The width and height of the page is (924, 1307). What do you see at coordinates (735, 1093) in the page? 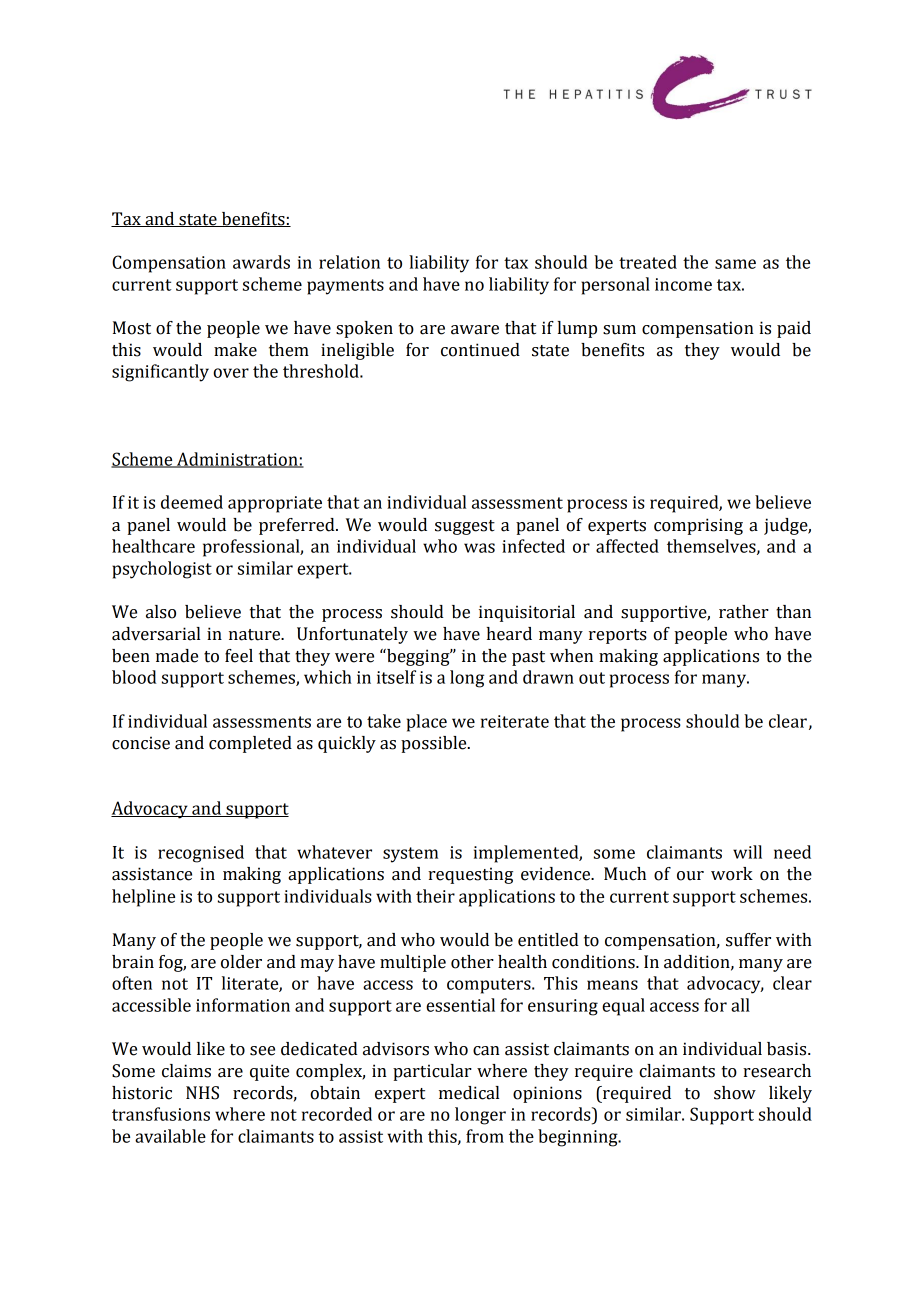
I see `show` at bounding box center [735, 1093].
